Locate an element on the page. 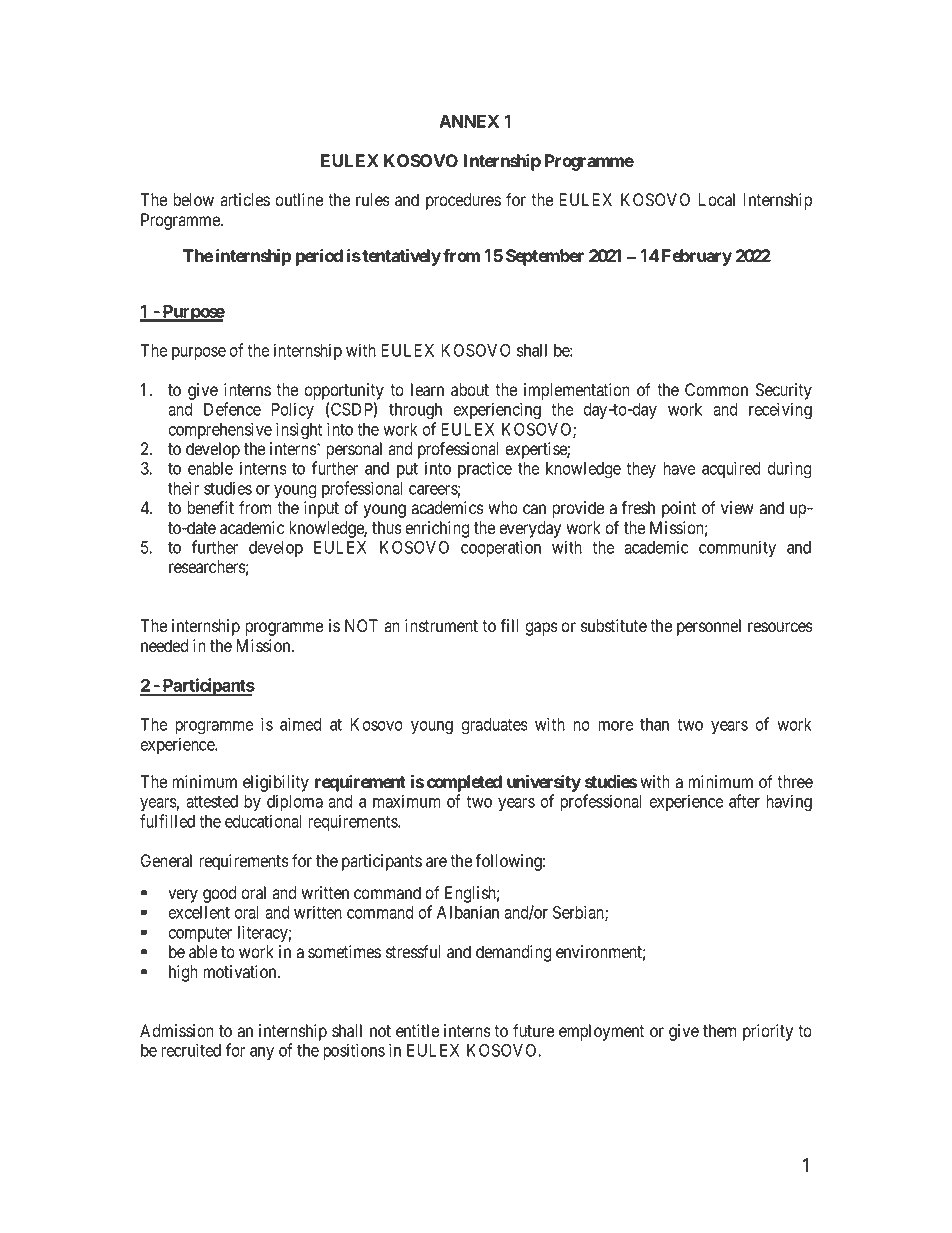 Image resolution: width=952 pixels, height=1233 pixels. Common is located at coordinates (716, 390).
